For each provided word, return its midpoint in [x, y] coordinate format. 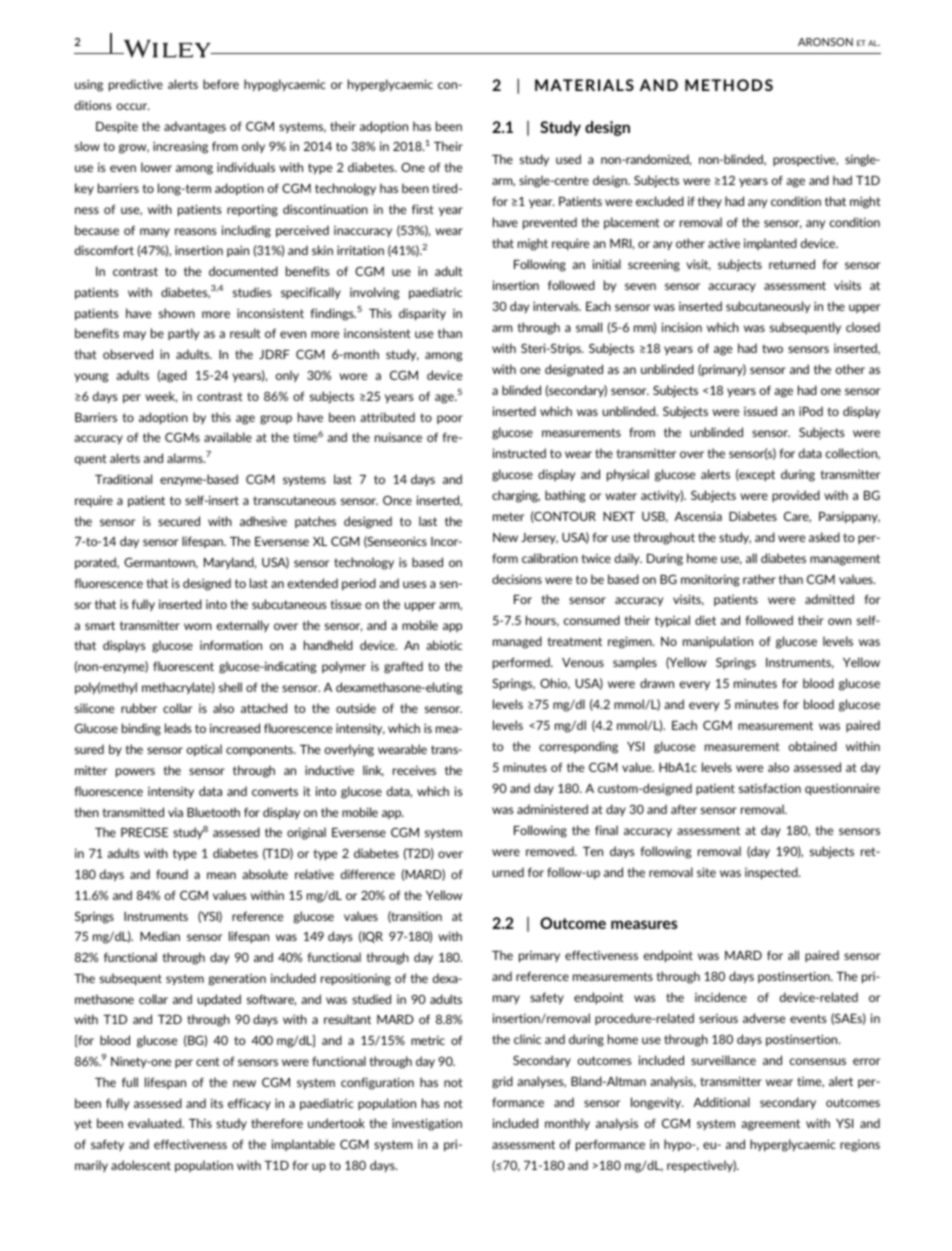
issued [760, 411]
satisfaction [770, 788]
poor [450, 419]
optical [204, 750]
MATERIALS [584, 85]
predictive [136, 85]
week [161, 397]
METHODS [729, 85]
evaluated [156, 1123]
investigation [427, 1124]
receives [414, 770]
